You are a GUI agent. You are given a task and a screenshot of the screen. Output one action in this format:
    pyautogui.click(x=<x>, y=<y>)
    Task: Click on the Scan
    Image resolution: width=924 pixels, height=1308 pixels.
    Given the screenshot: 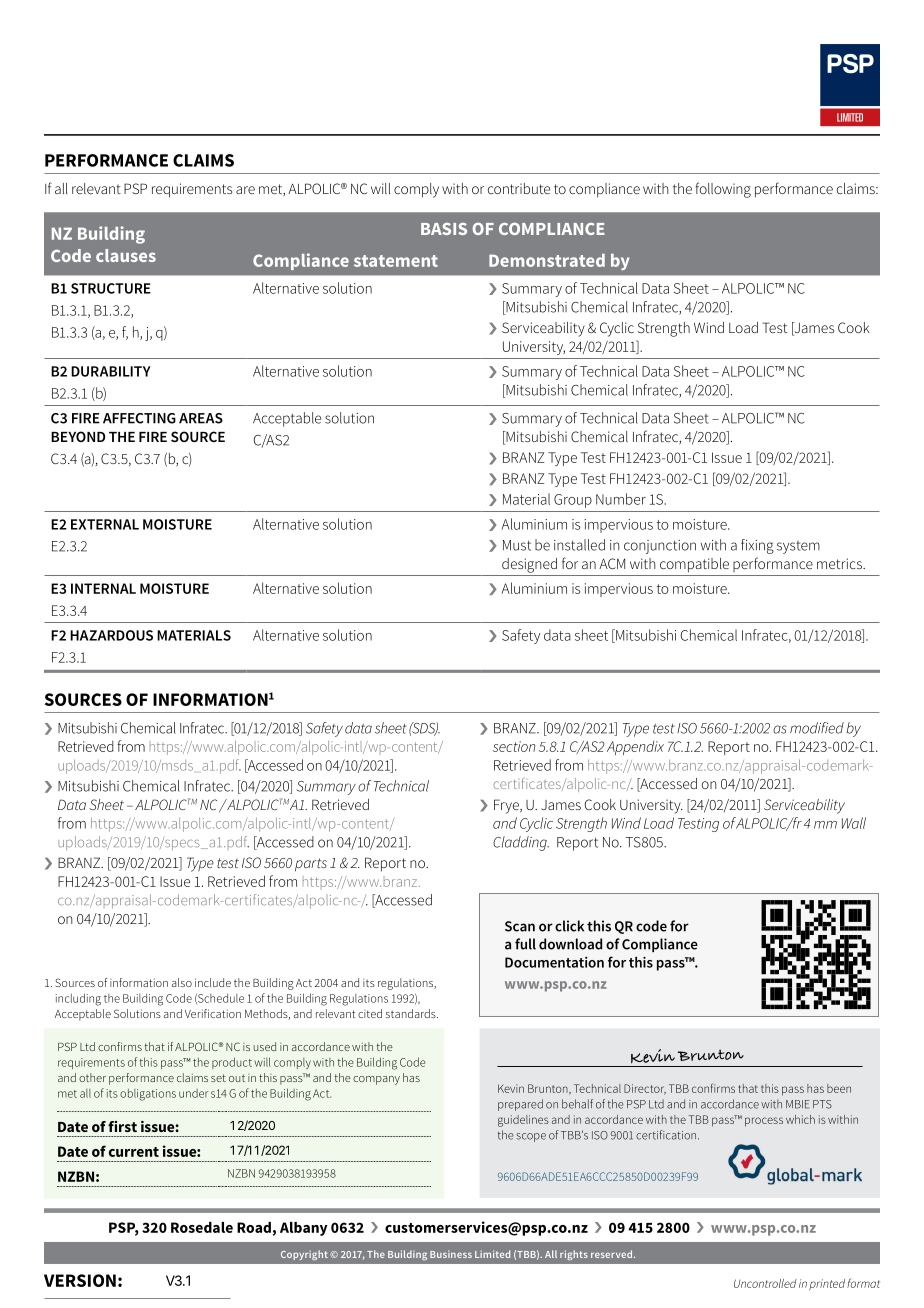 What is the action you would take?
    pyautogui.click(x=520, y=926)
